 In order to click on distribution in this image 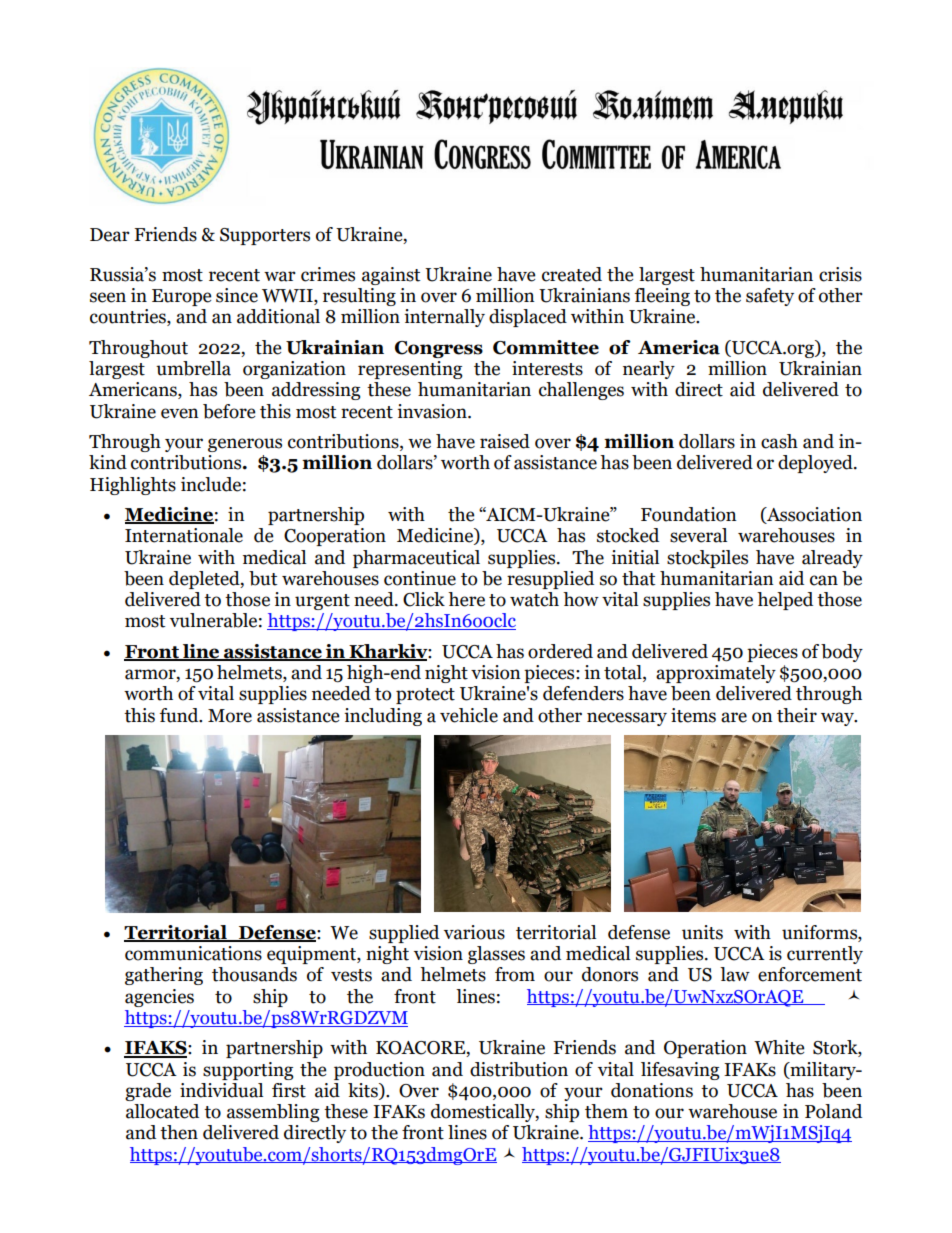, I will do `click(519, 1069)`.
